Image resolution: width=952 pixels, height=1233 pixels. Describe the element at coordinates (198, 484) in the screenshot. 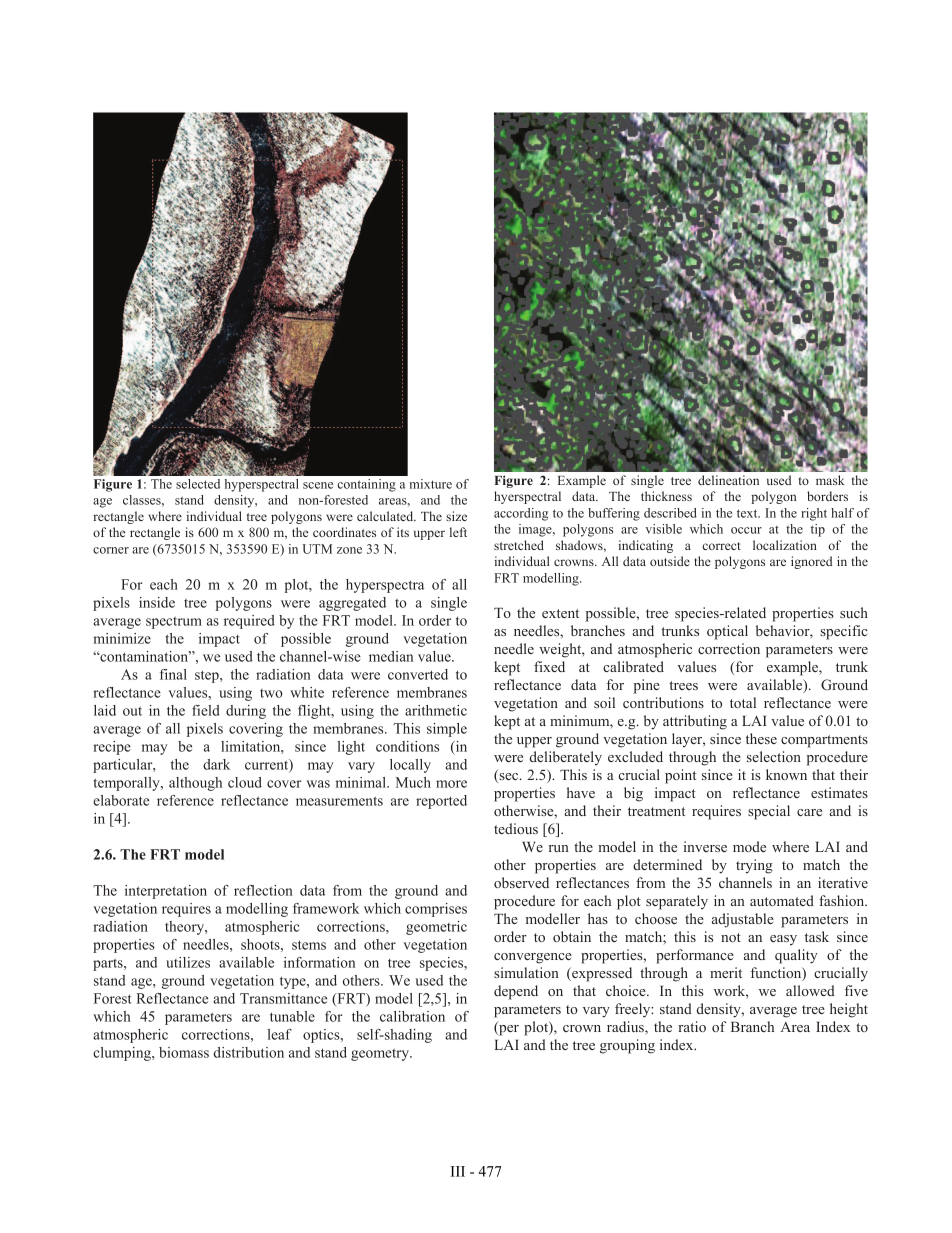

I see `selected` at that location.
